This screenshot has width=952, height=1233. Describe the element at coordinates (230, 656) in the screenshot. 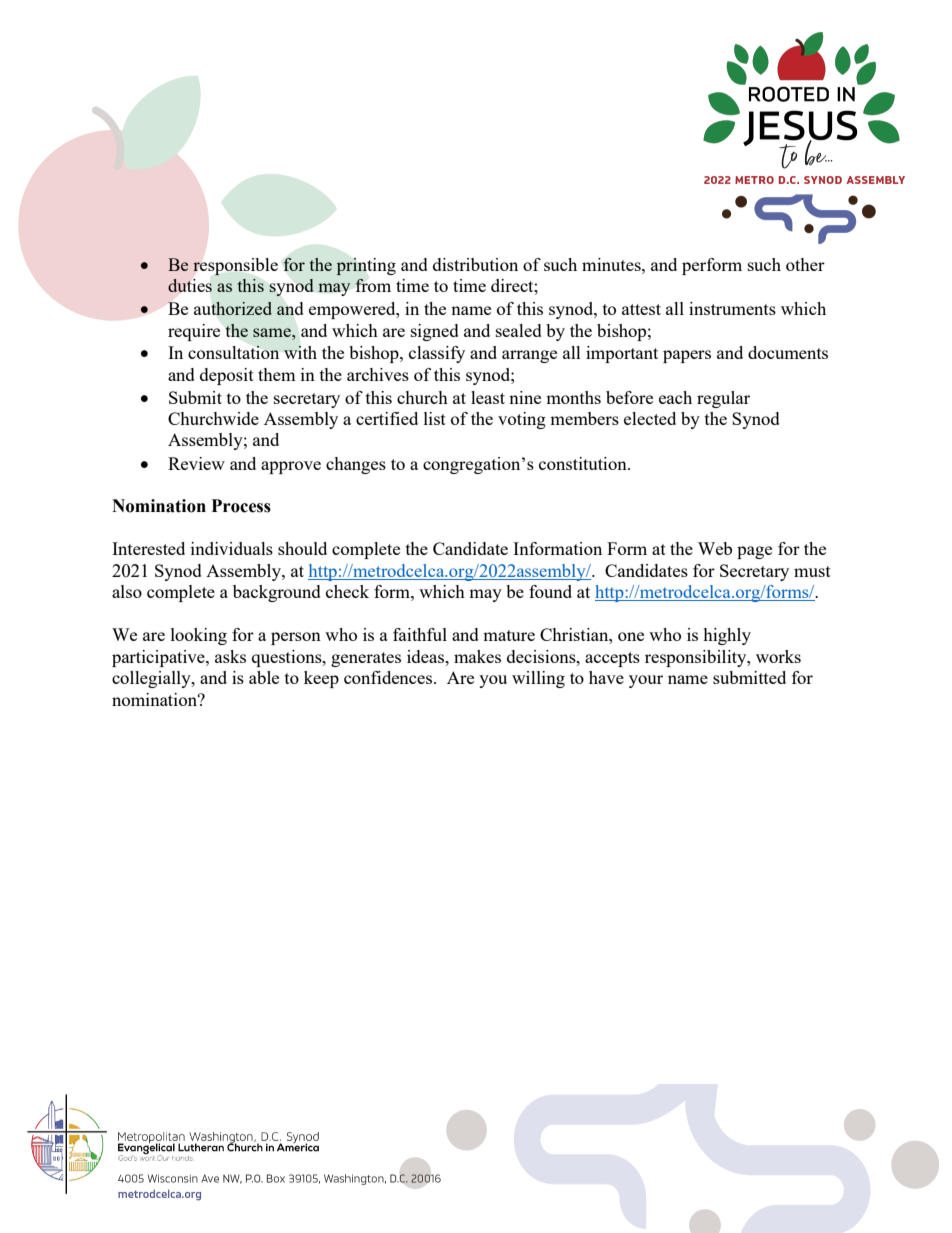

I see `asks` at that location.
